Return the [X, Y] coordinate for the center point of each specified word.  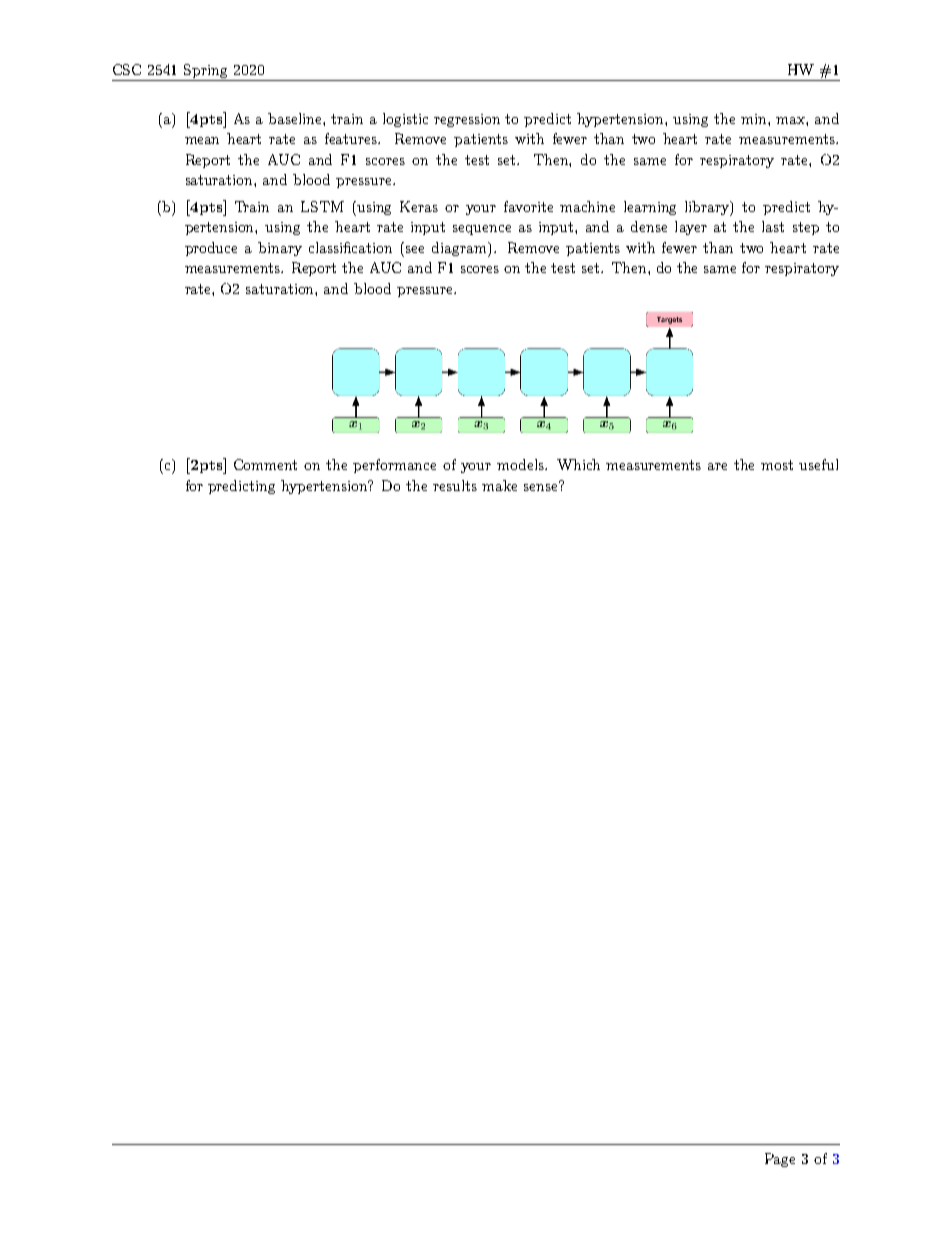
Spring [205, 71]
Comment [265, 464]
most [777, 465]
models [521, 464]
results [455, 485]
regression [467, 120]
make [499, 485]
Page [780, 1160]
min [755, 119]
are [717, 466]
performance [394, 466]
